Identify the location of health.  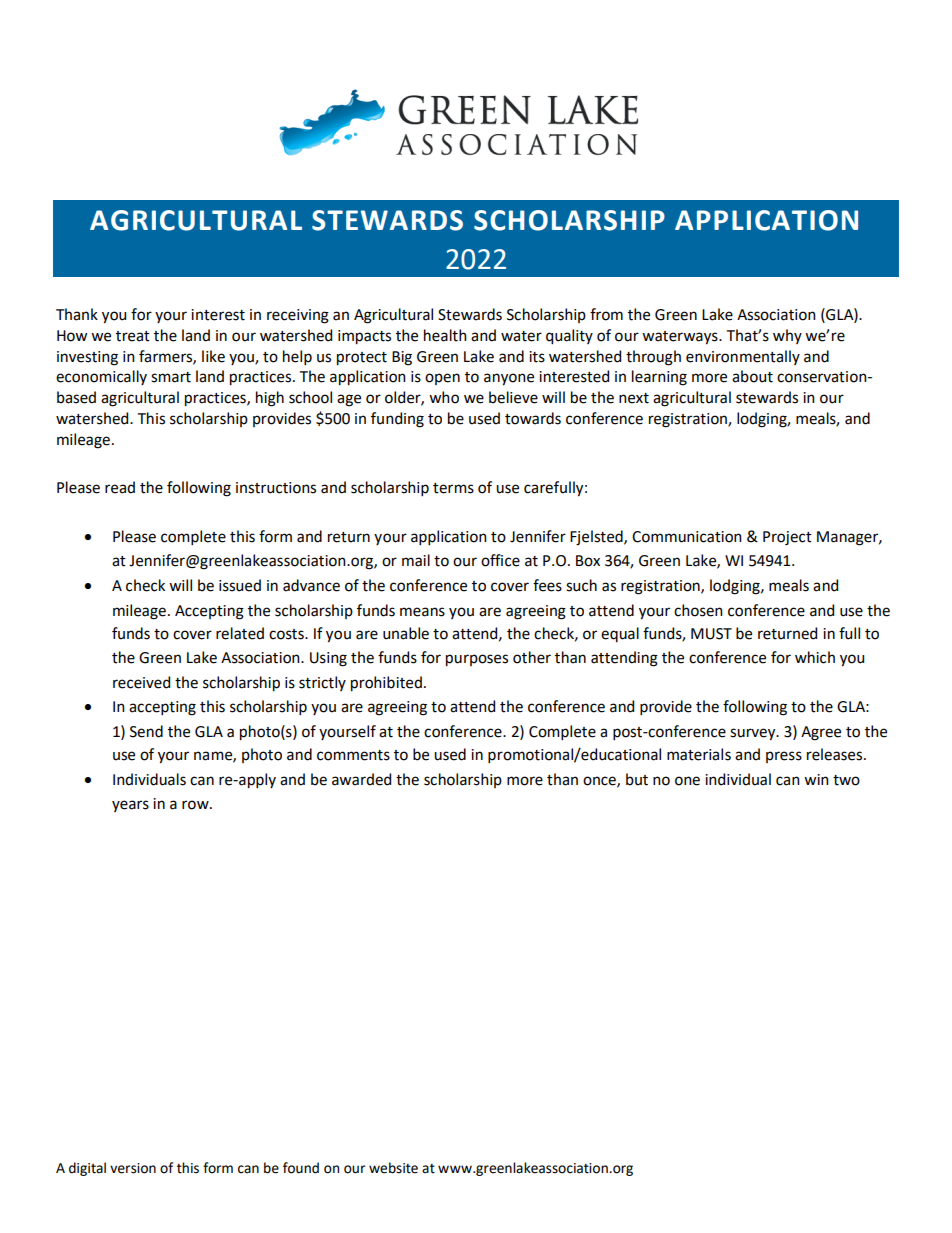
(445, 335).
